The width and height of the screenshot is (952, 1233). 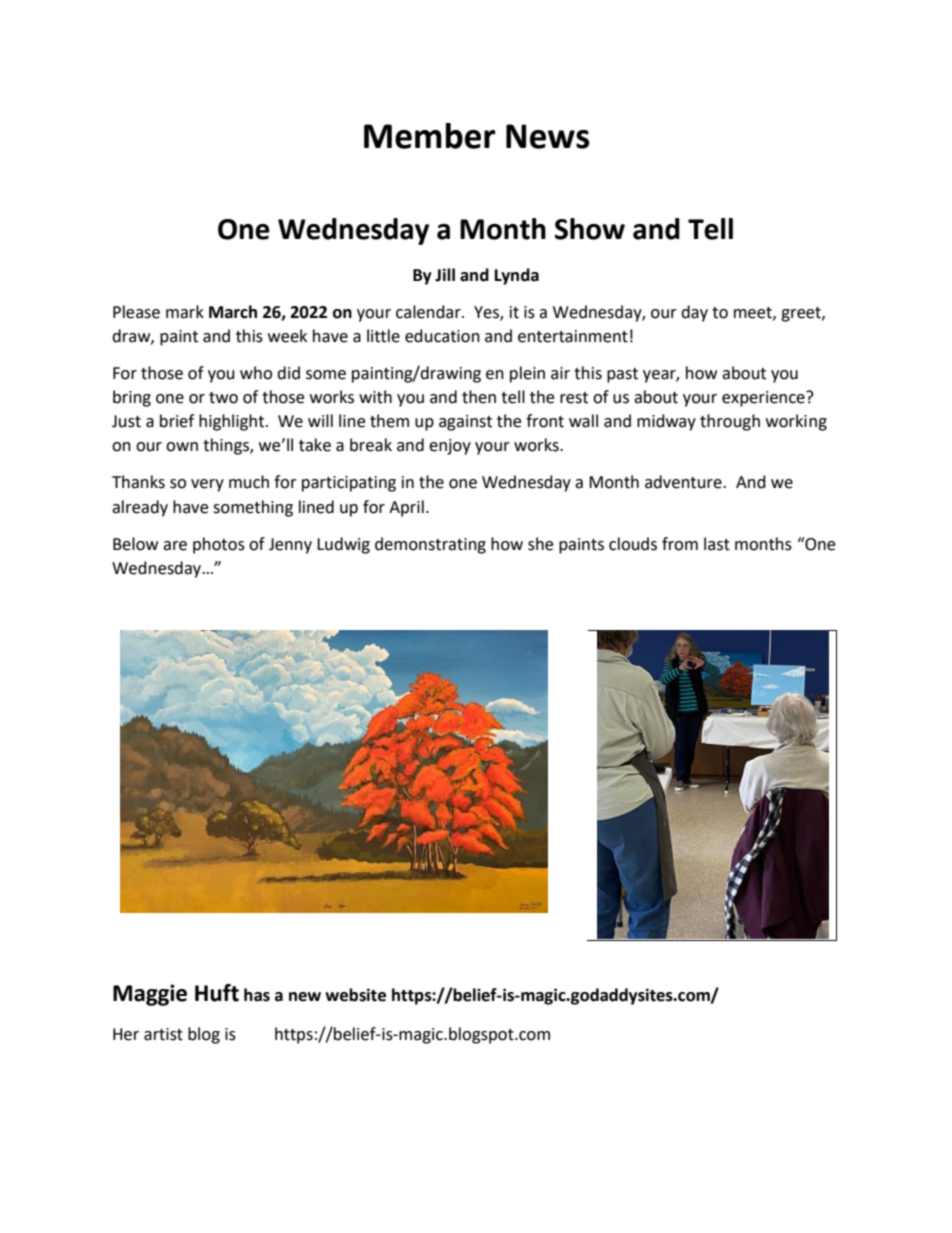 I want to click on through, so click(x=730, y=422).
